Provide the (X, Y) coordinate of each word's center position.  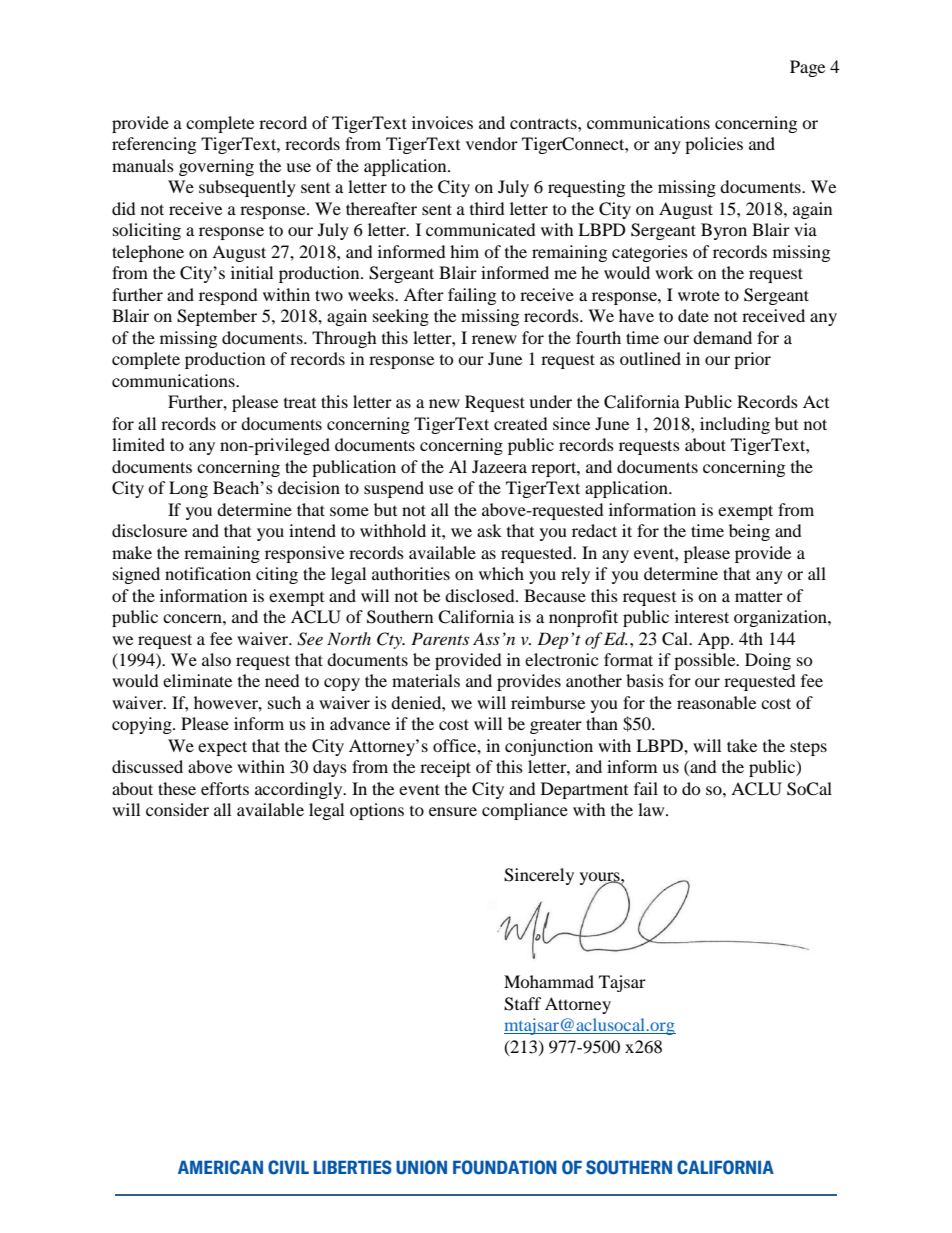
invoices (442, 122)
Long (188, 489)
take (742, 745)
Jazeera (499, 466)
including (735, 425)
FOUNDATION (505, 1167)
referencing (154, 145)
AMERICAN (220, 1167)
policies (714, 145)
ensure (453, 811)
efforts (225, 788)
